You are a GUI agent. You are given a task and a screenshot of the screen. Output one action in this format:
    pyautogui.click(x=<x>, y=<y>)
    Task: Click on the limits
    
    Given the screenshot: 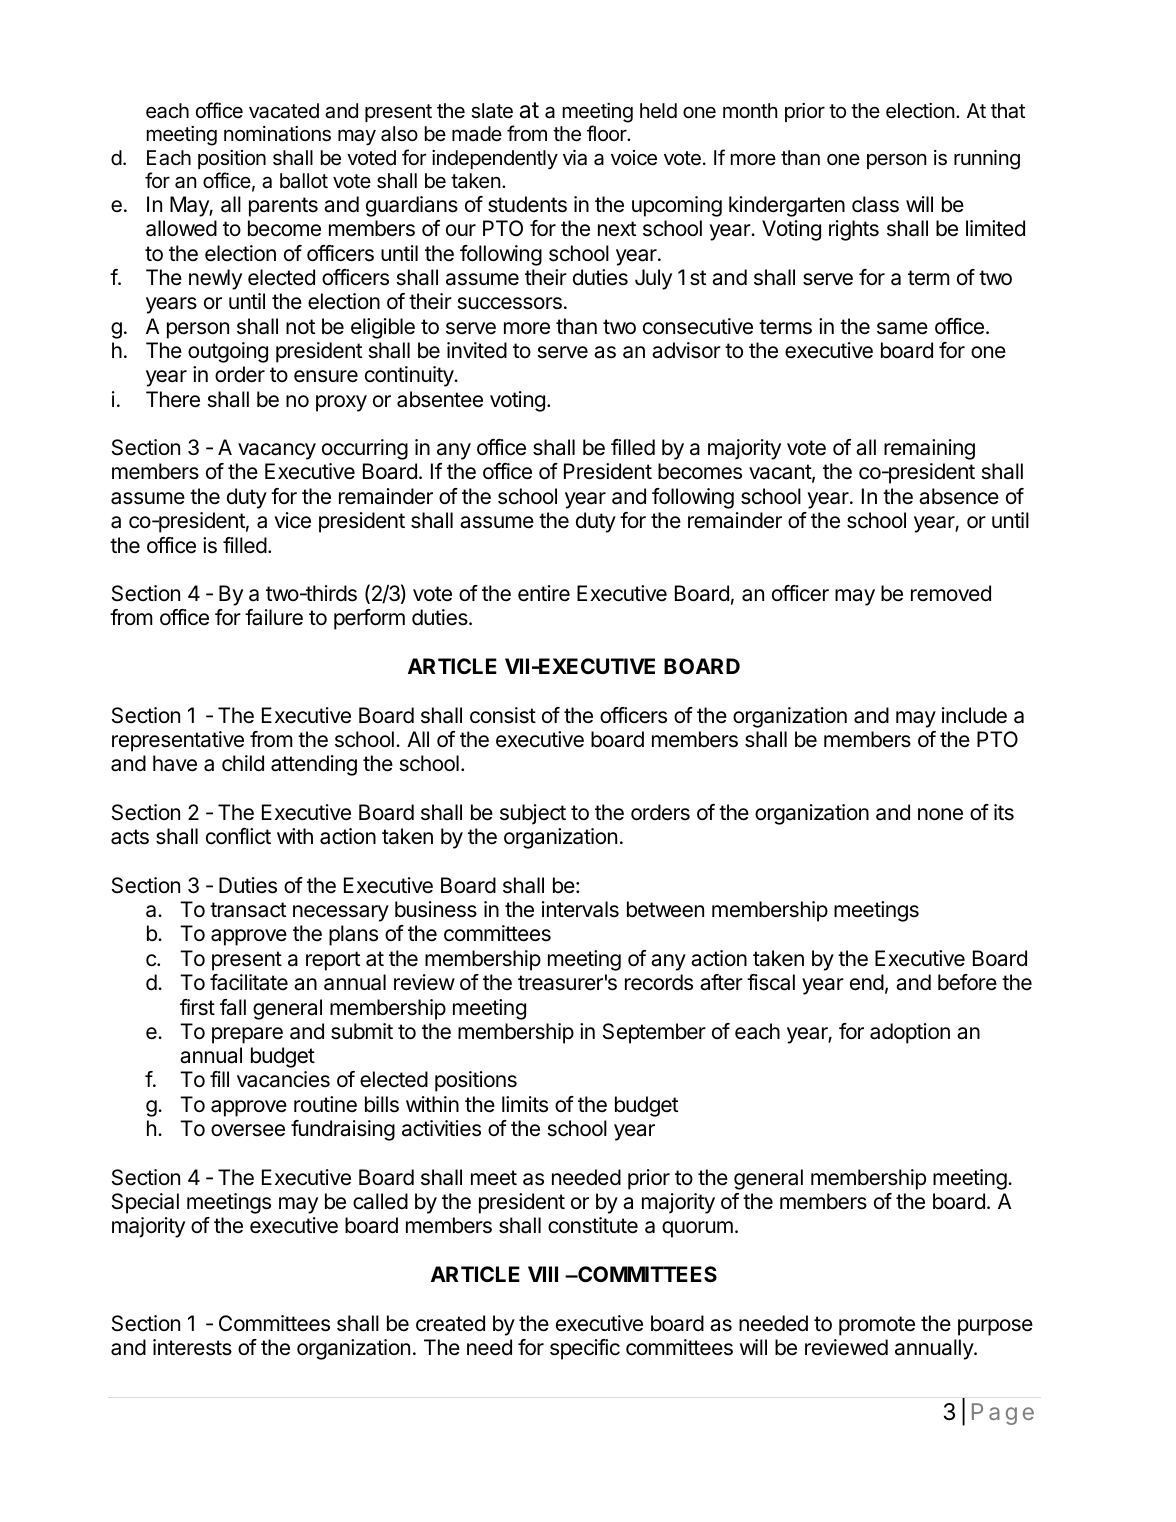 What is the action you would take?
    pyautogui.click(x=525, y=1104)
